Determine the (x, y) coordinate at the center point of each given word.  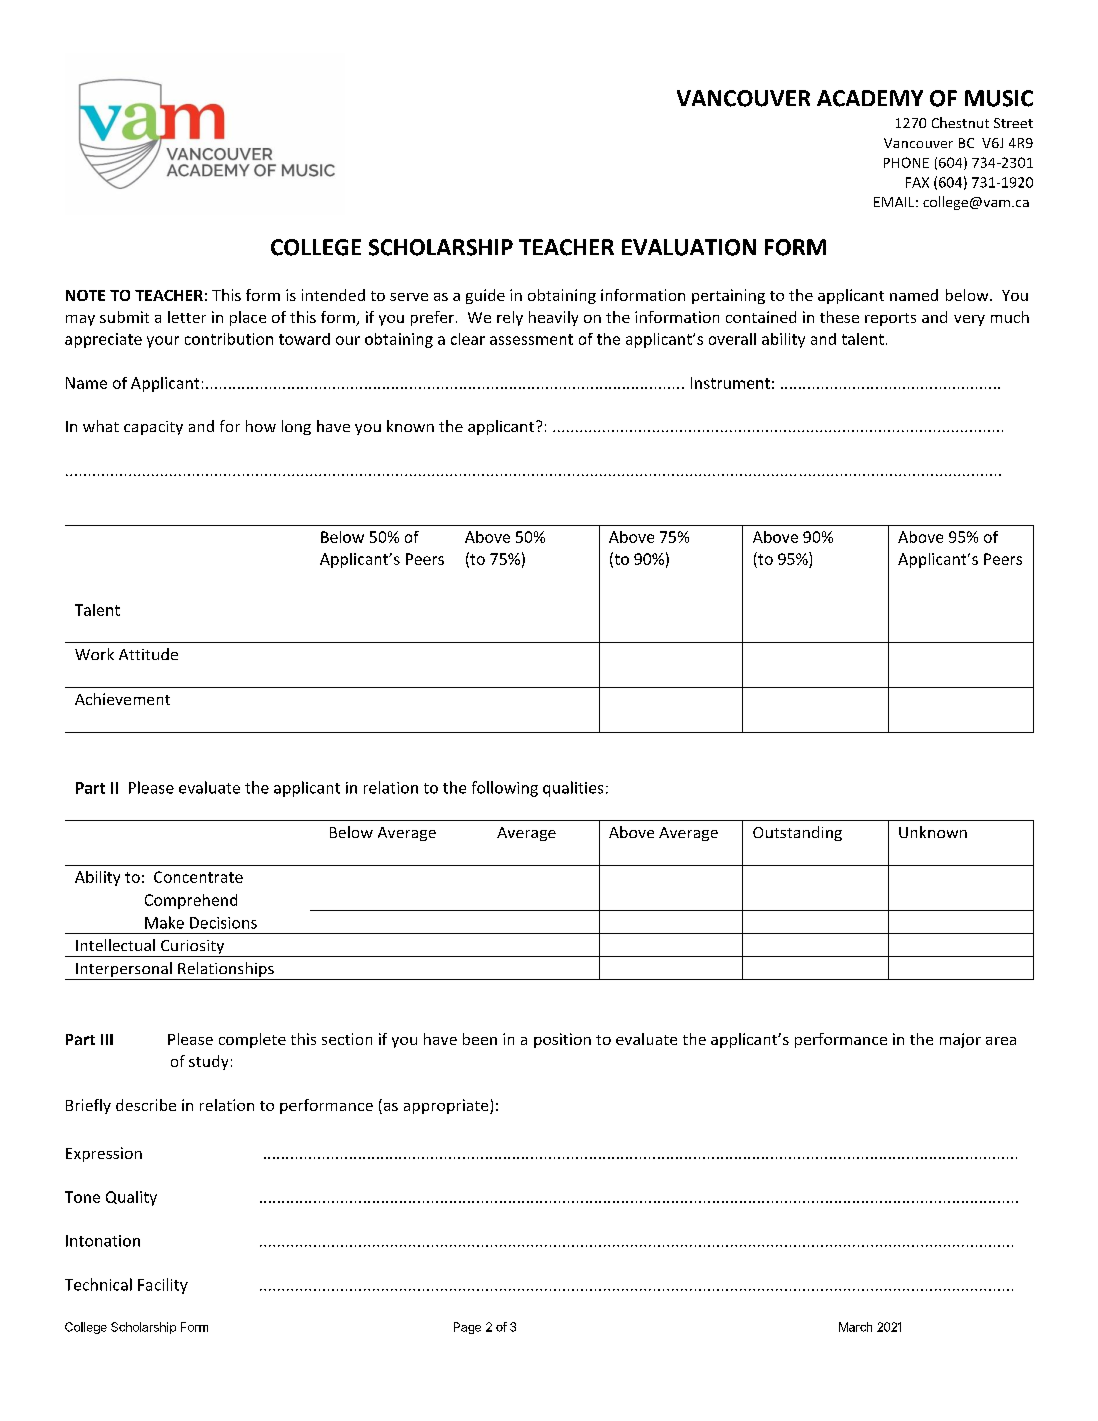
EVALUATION (689, 247)
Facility (163, 1286)
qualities (573, 789)
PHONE (906, 162)
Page (467, 1328)
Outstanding (797, 833)
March (855, 1327)
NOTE (85, 295)
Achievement (122, 699)
